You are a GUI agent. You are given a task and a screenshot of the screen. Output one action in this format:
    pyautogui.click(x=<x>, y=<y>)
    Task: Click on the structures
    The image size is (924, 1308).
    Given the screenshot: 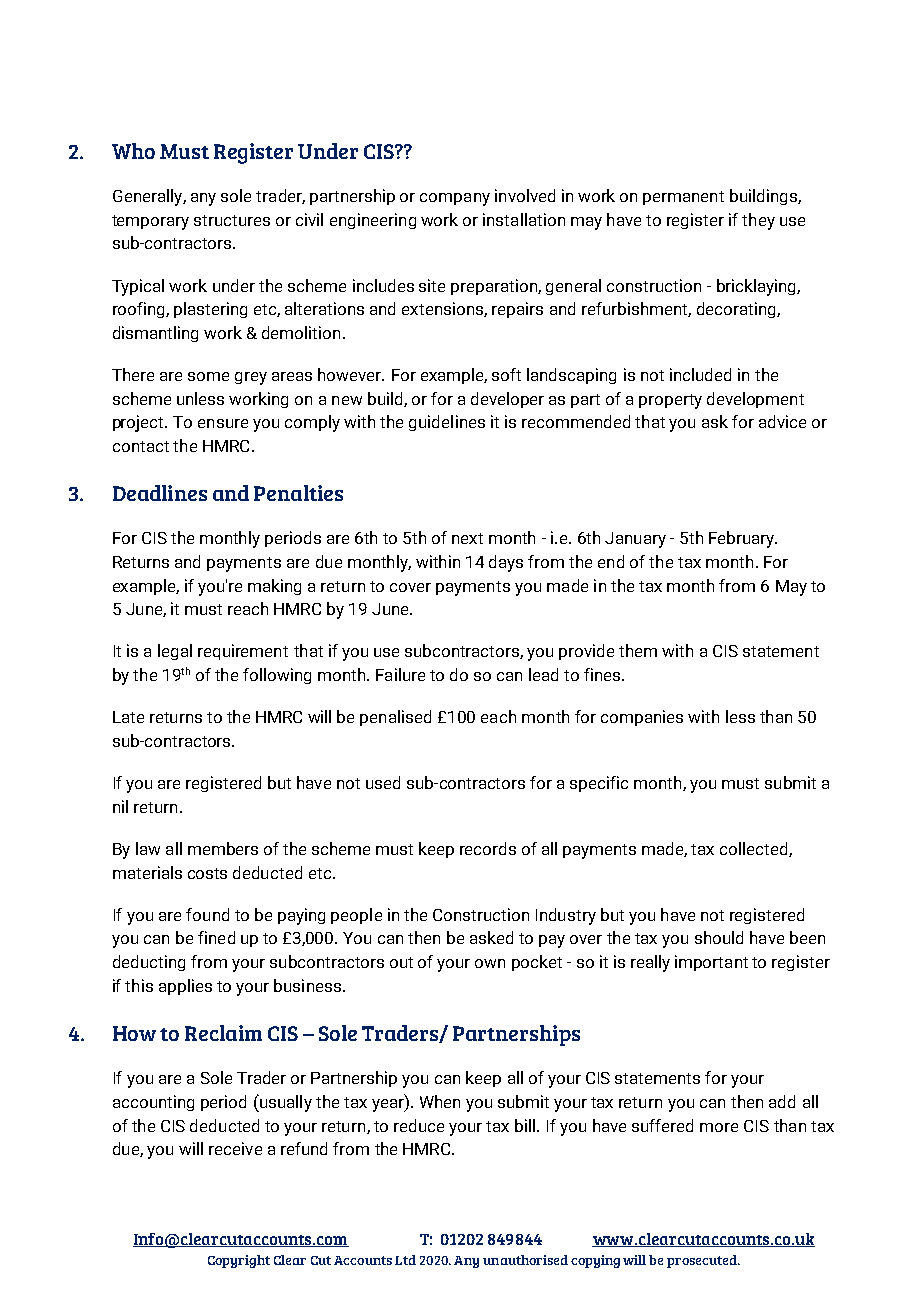 What is the action you would take?
    pyautogui.click(x=232, y=220)
